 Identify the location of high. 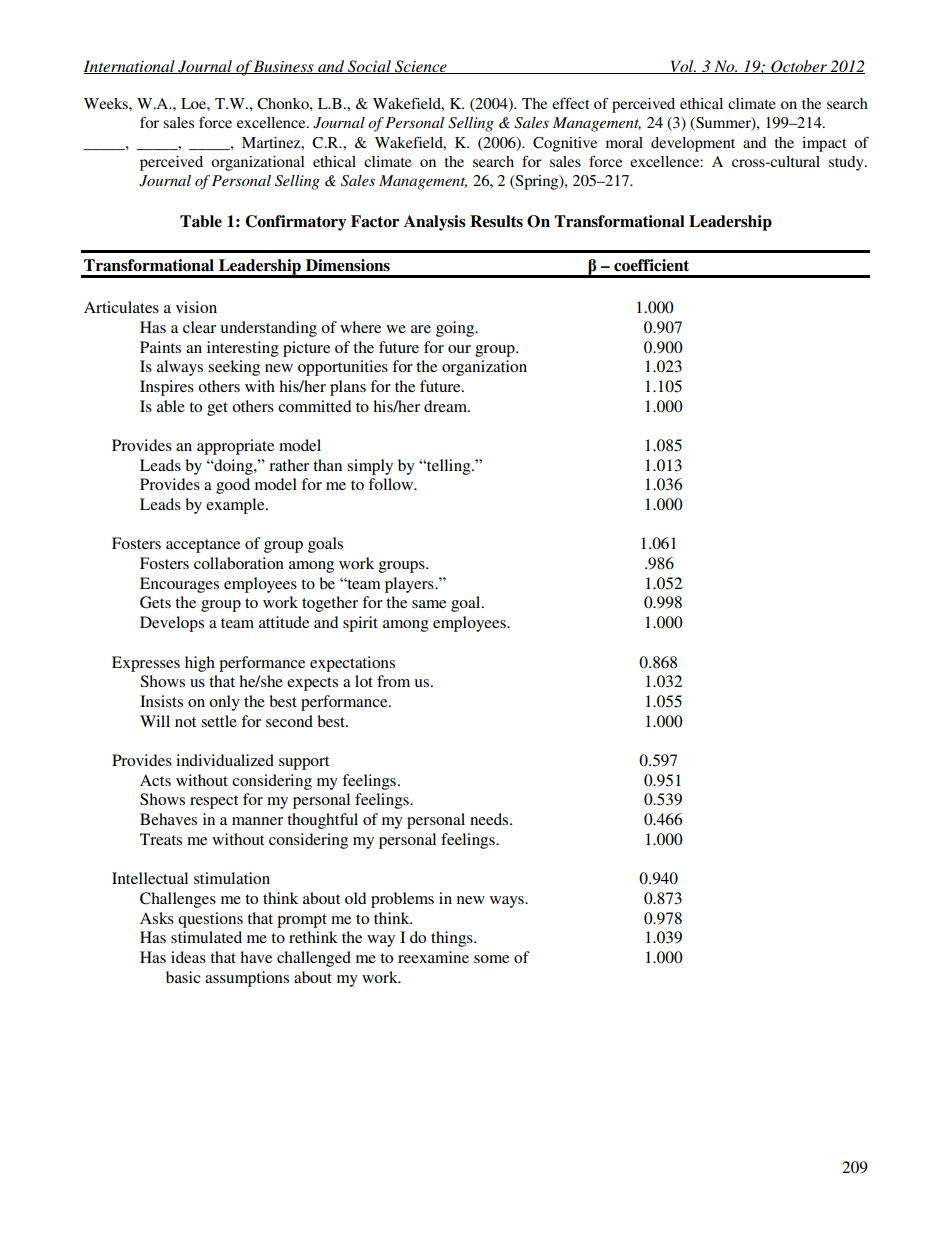
(200, 664).
